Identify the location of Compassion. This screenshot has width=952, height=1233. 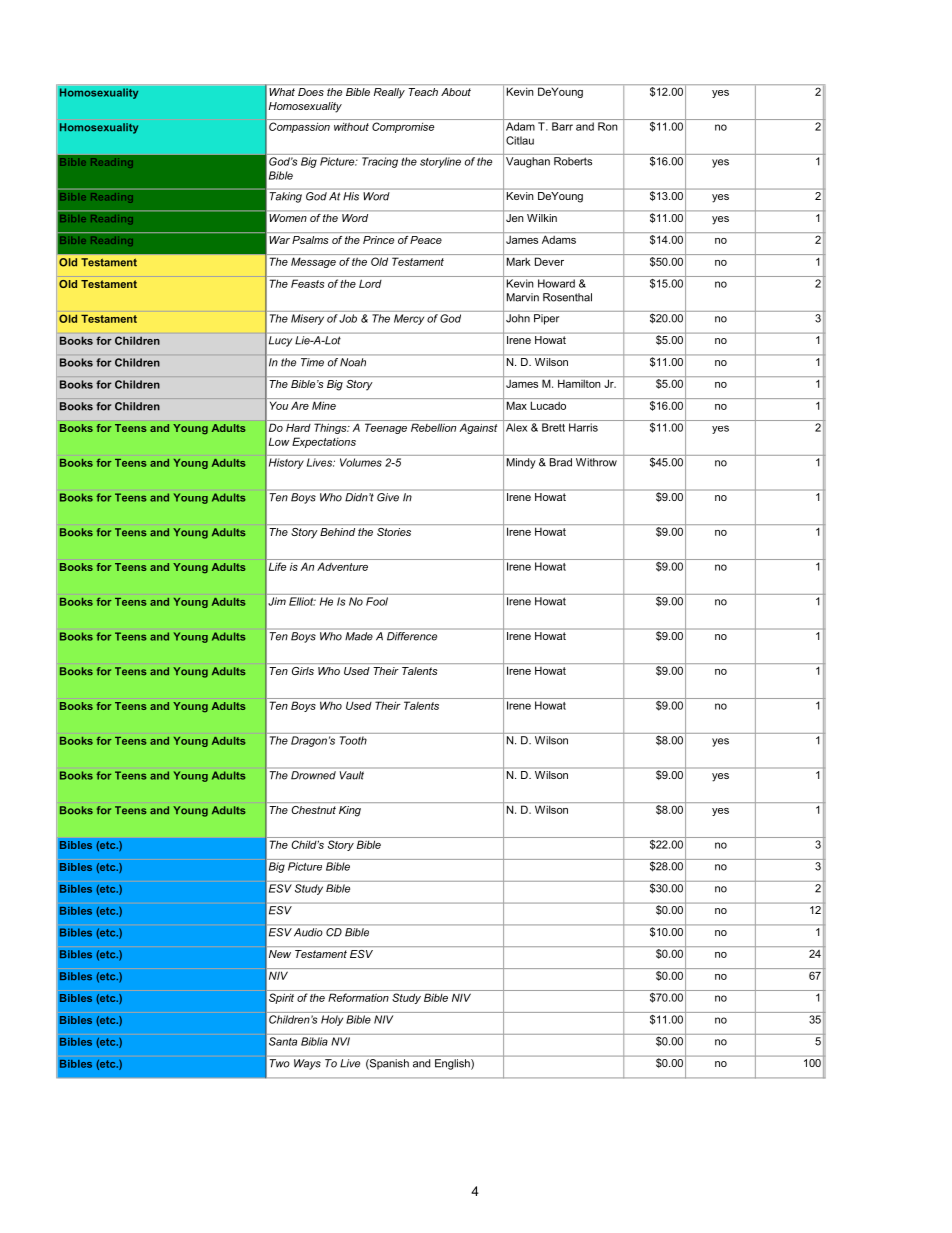
(299, 127).
